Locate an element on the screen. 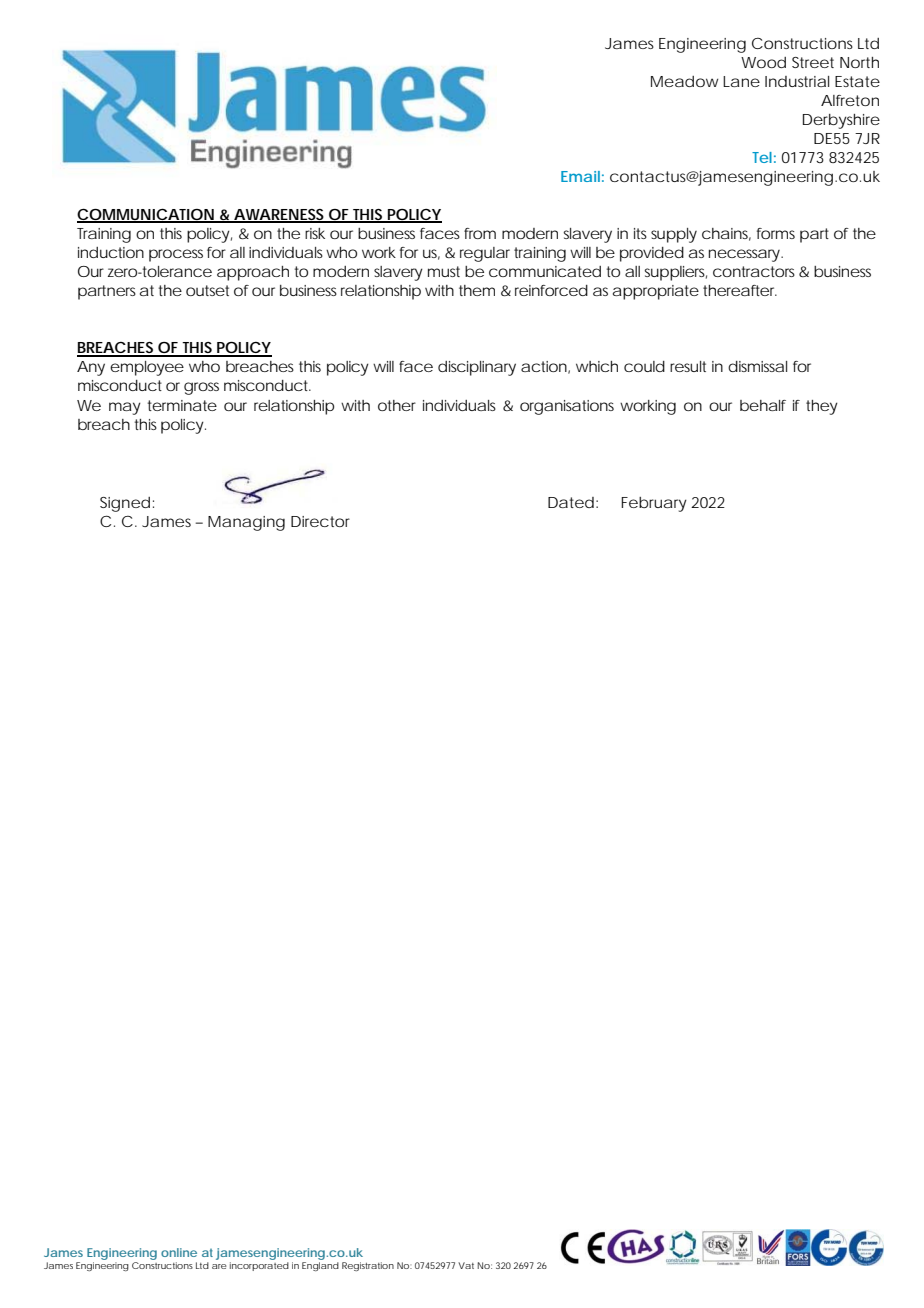 The width and height of the screenshot is (924, 1308). from is located at coordinates (480, 233).
